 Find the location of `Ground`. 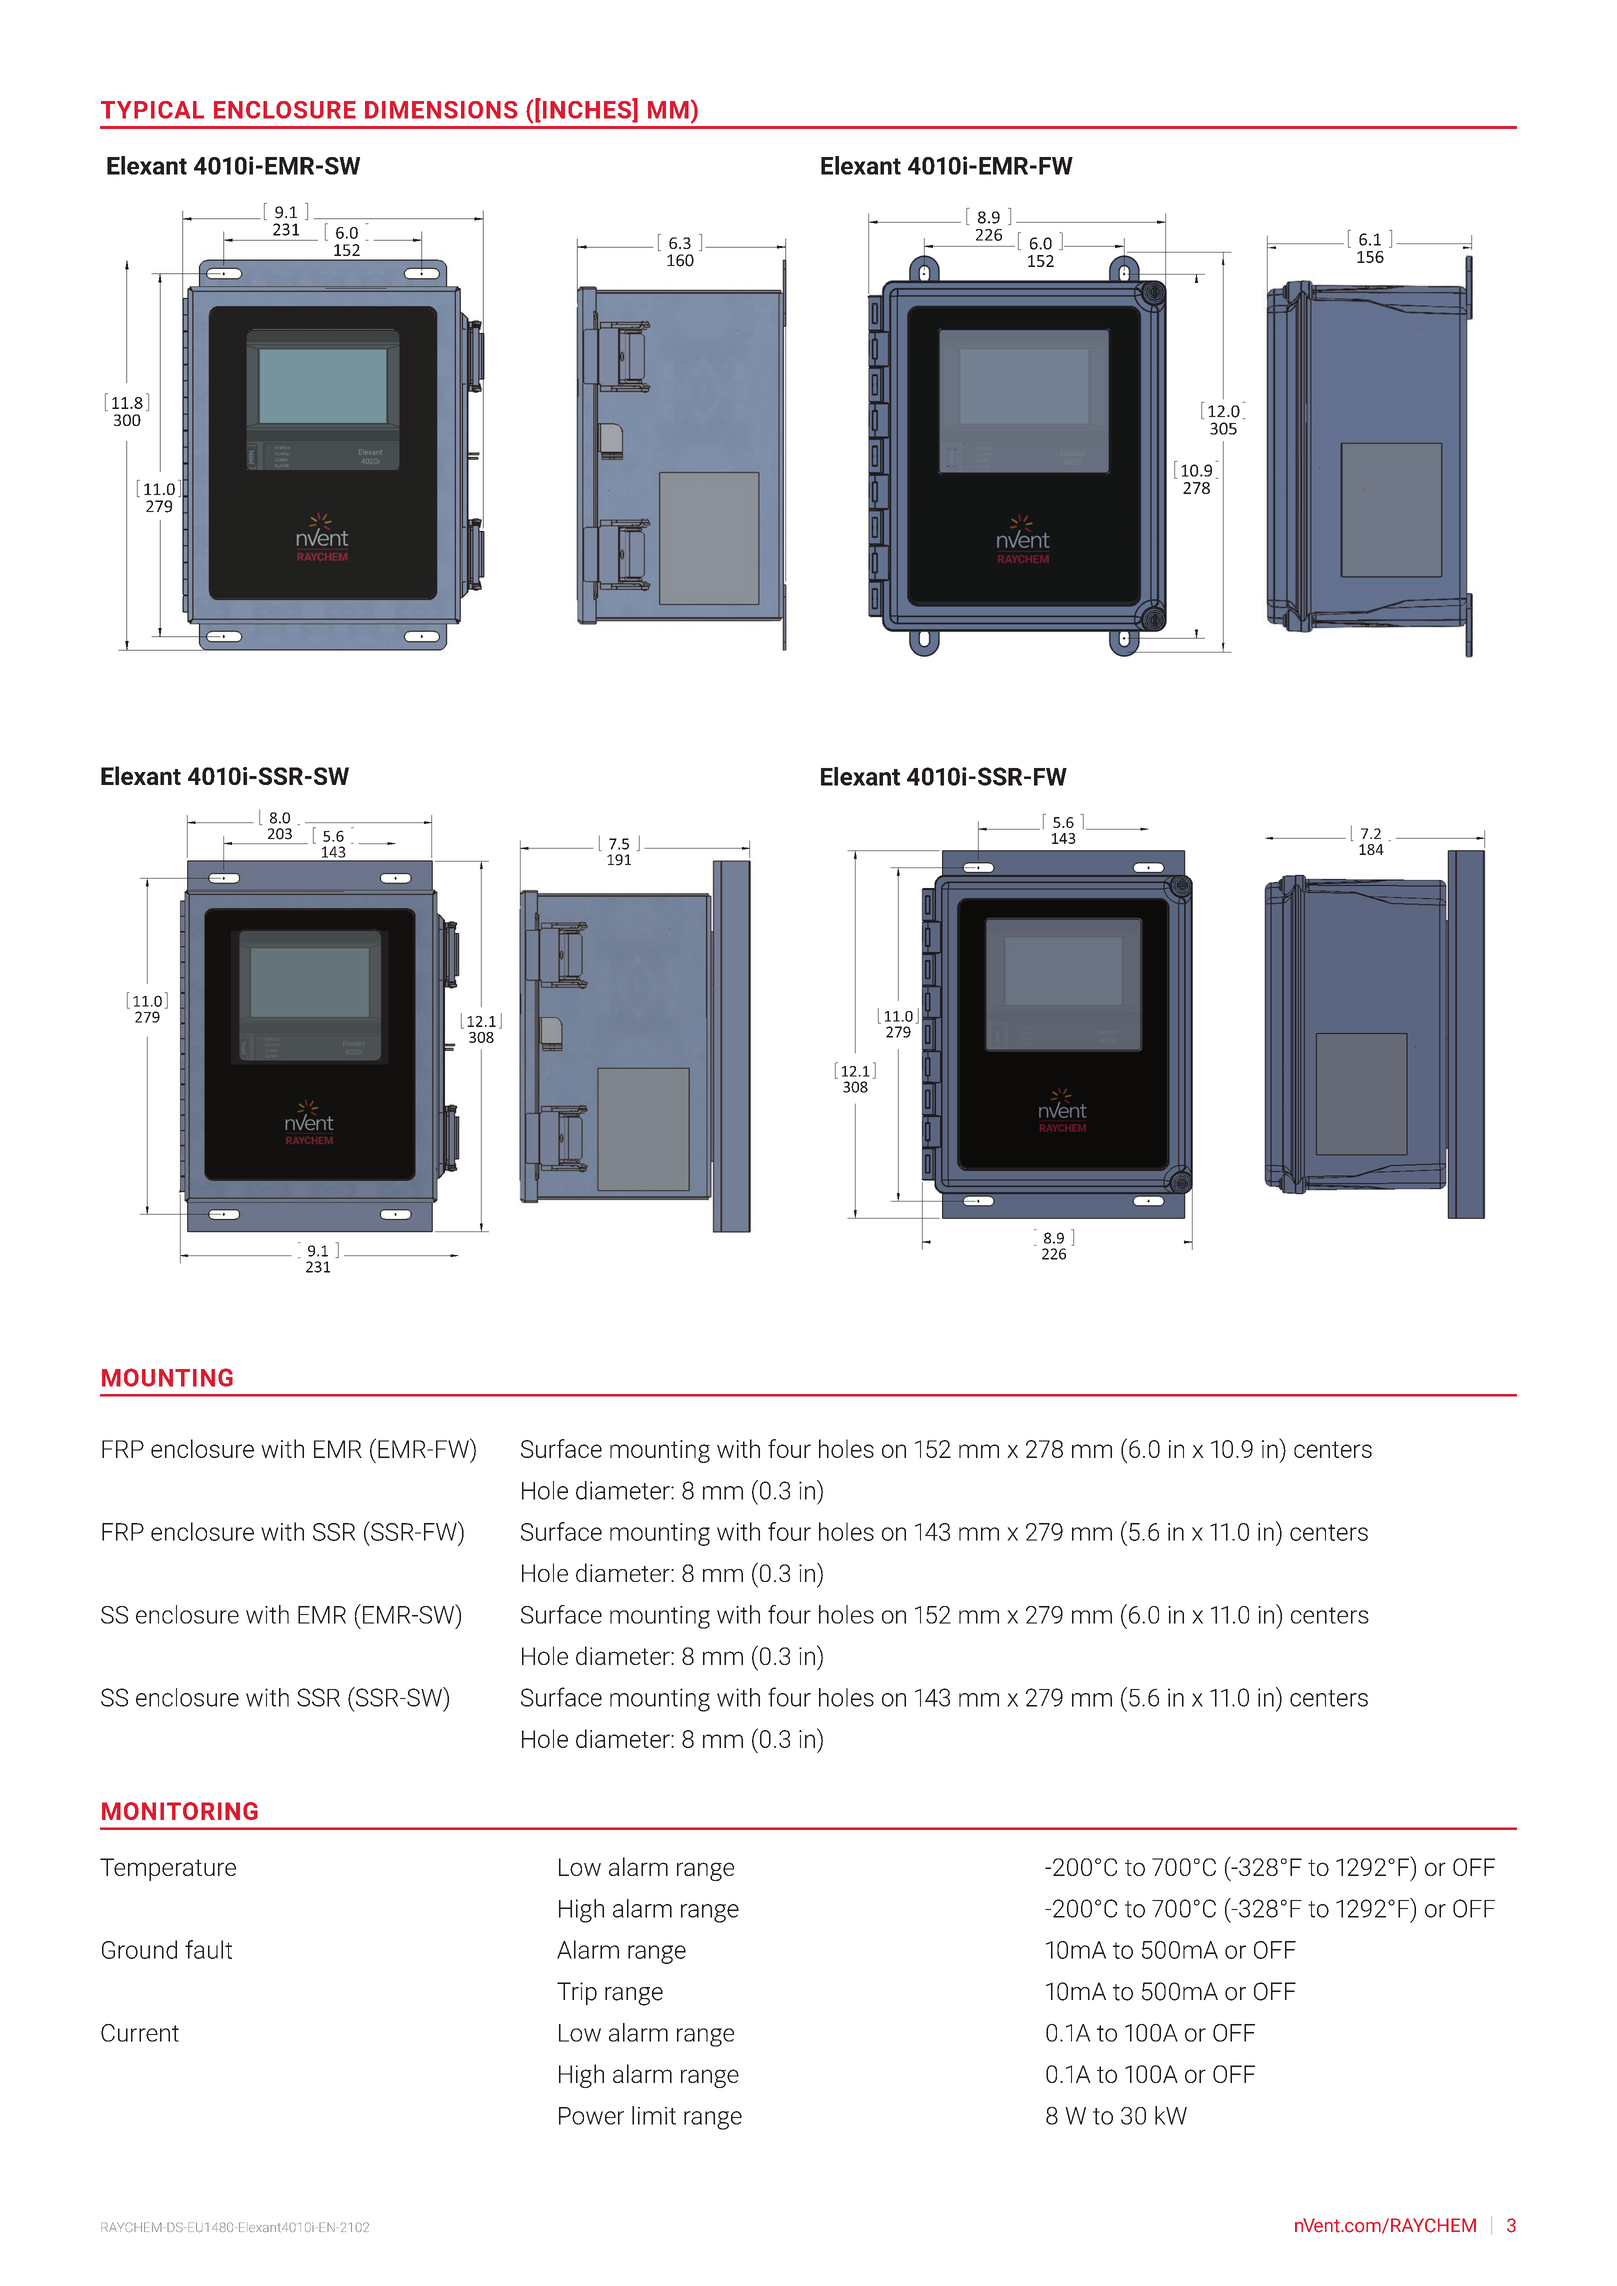

Ground is located at coordinates (139, 1949).
